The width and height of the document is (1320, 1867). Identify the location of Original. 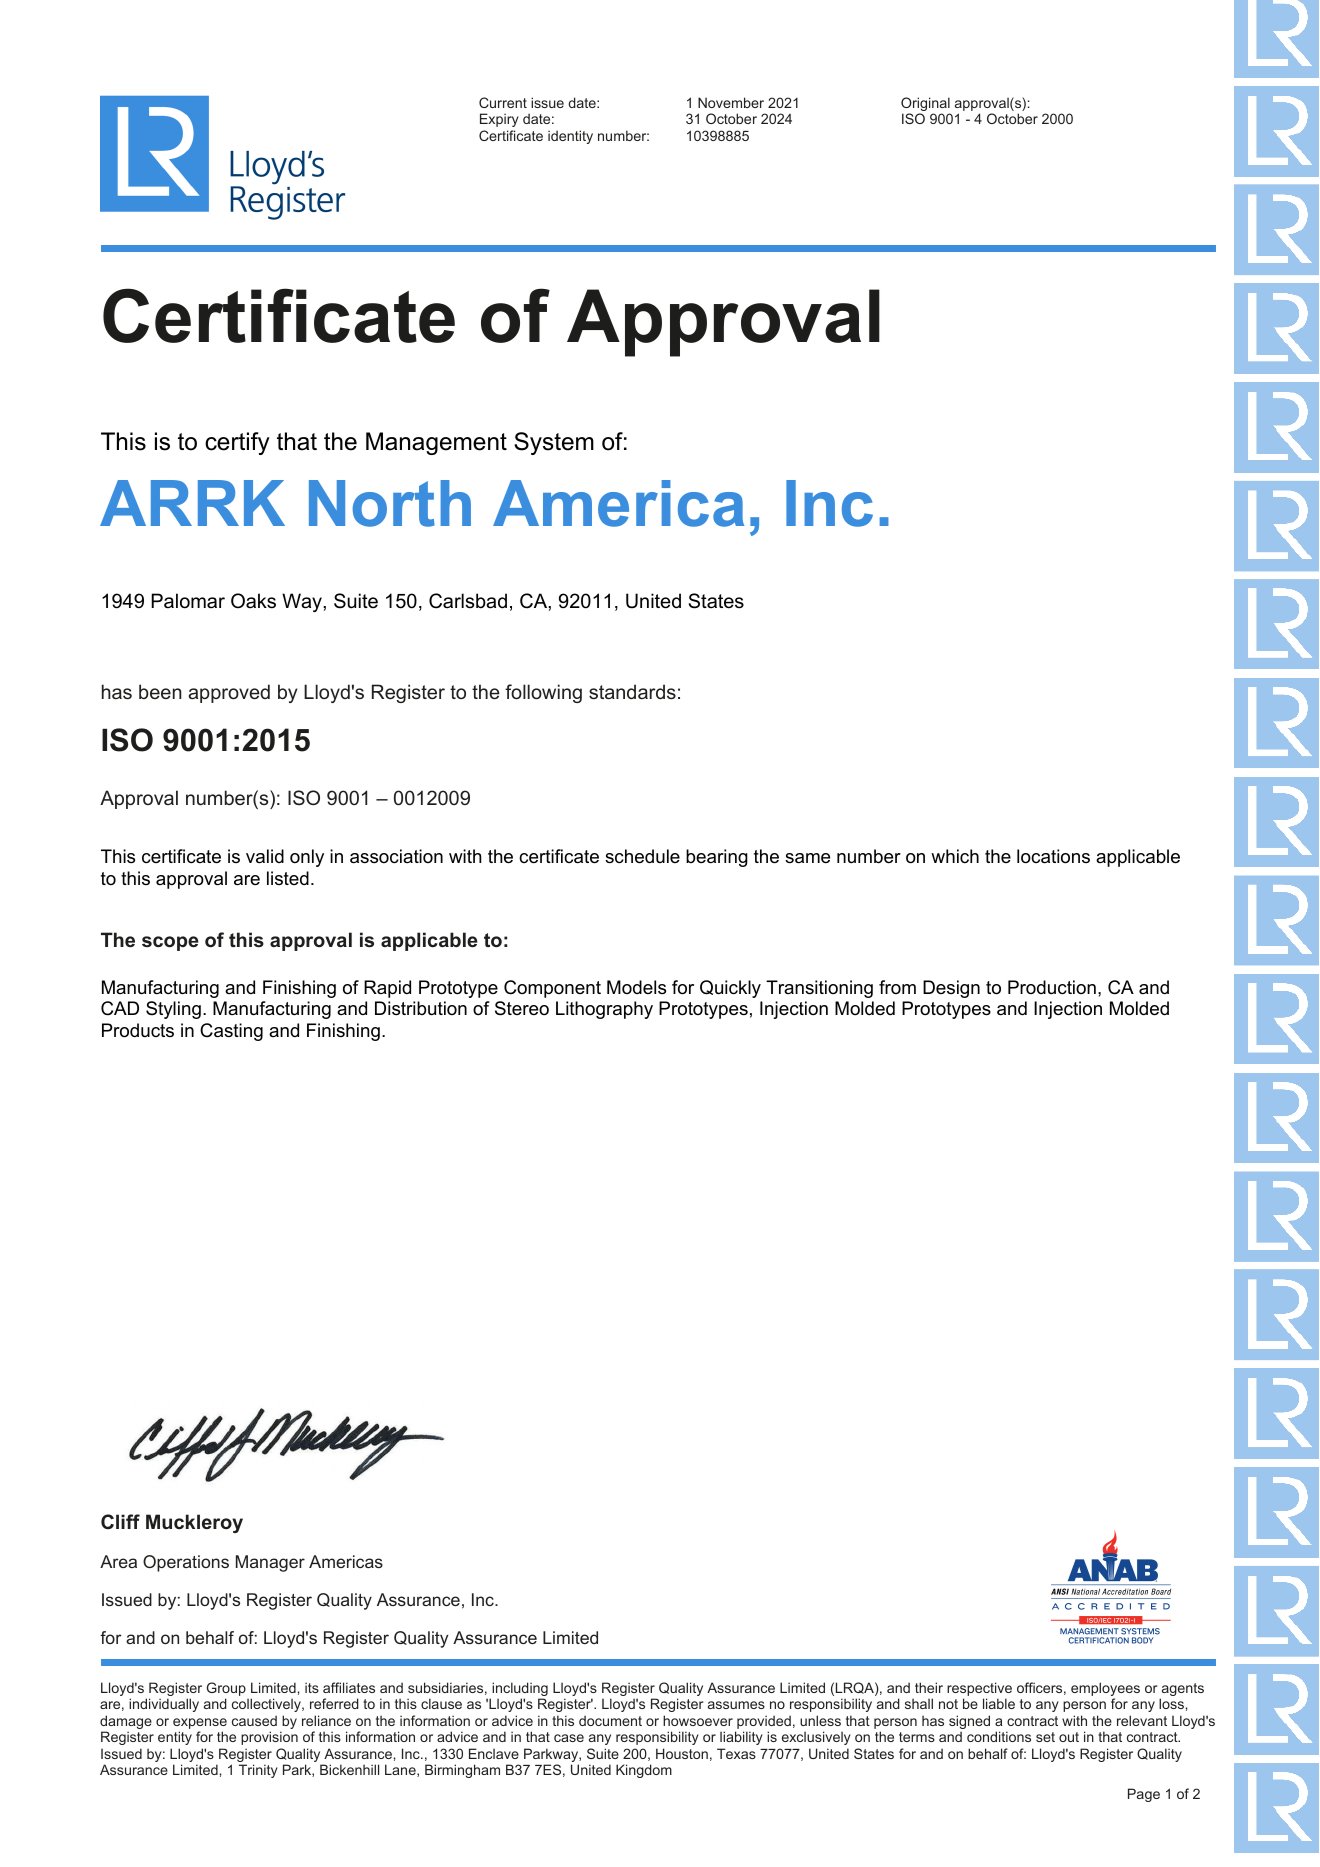
(925, 105).
